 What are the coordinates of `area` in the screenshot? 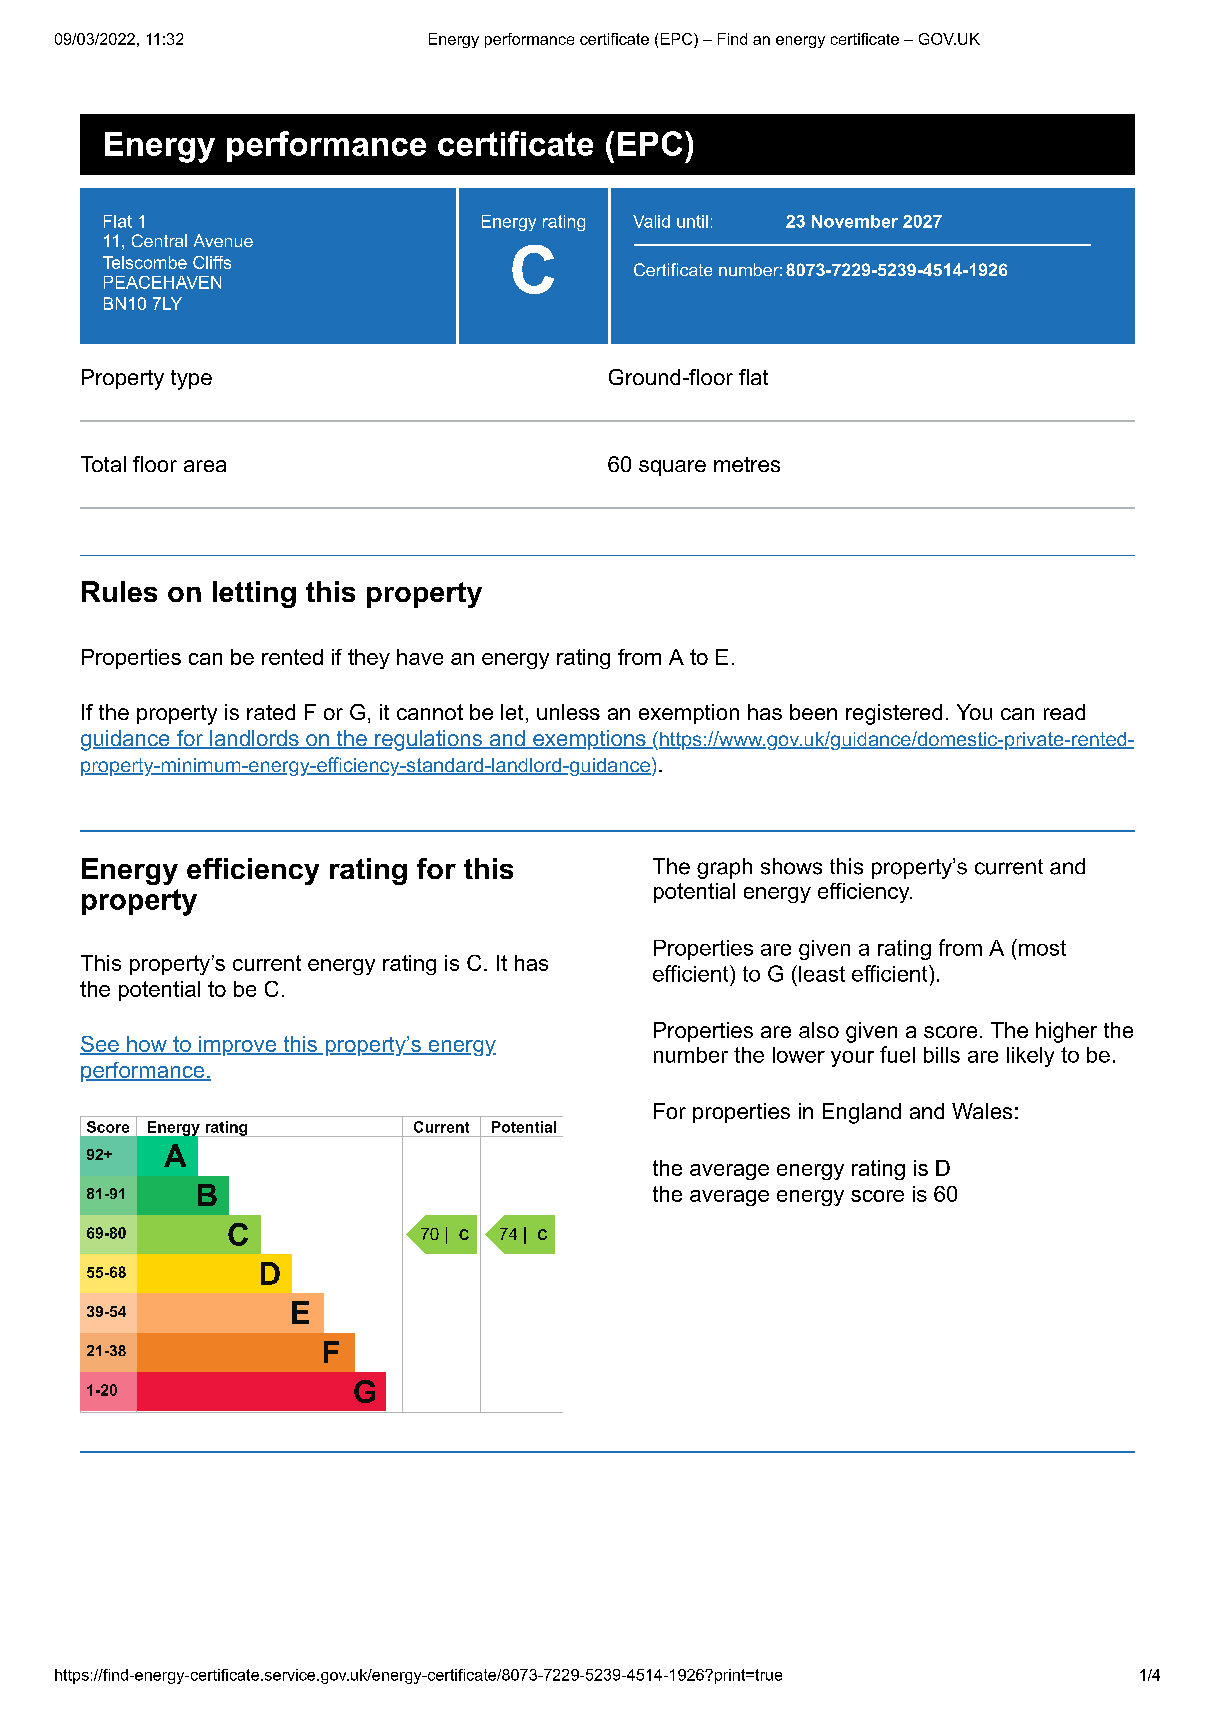 It's located at (205, 466).
